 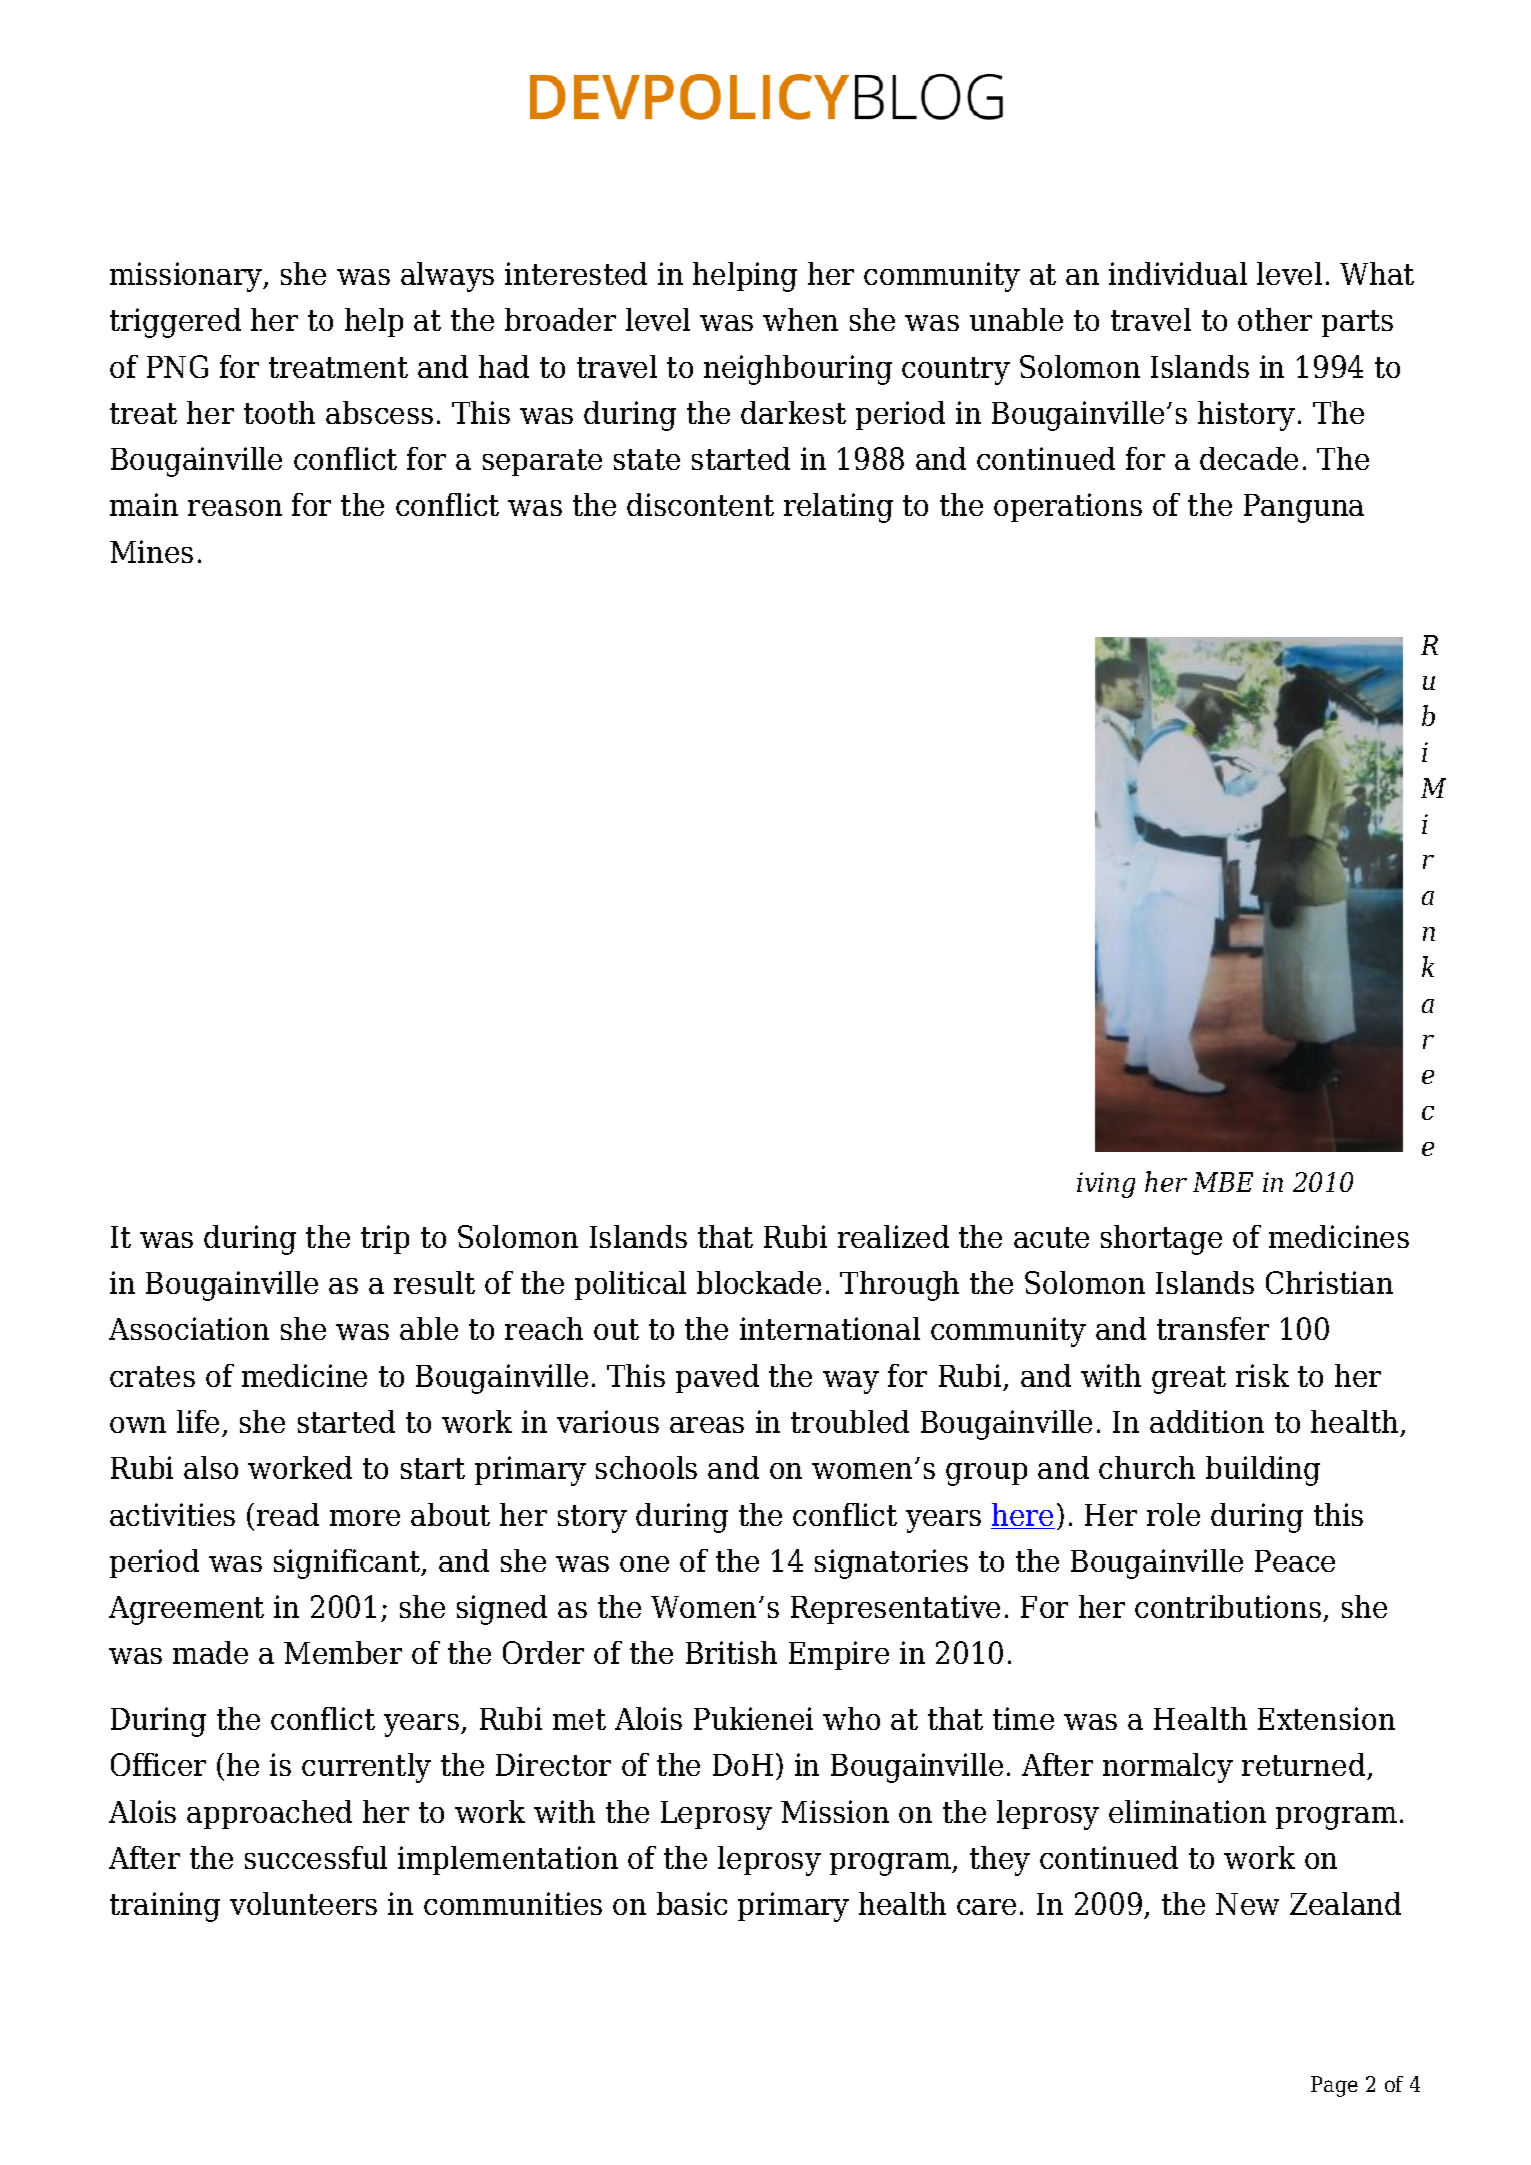 I want to click on when, so click(x=800, y=319).
